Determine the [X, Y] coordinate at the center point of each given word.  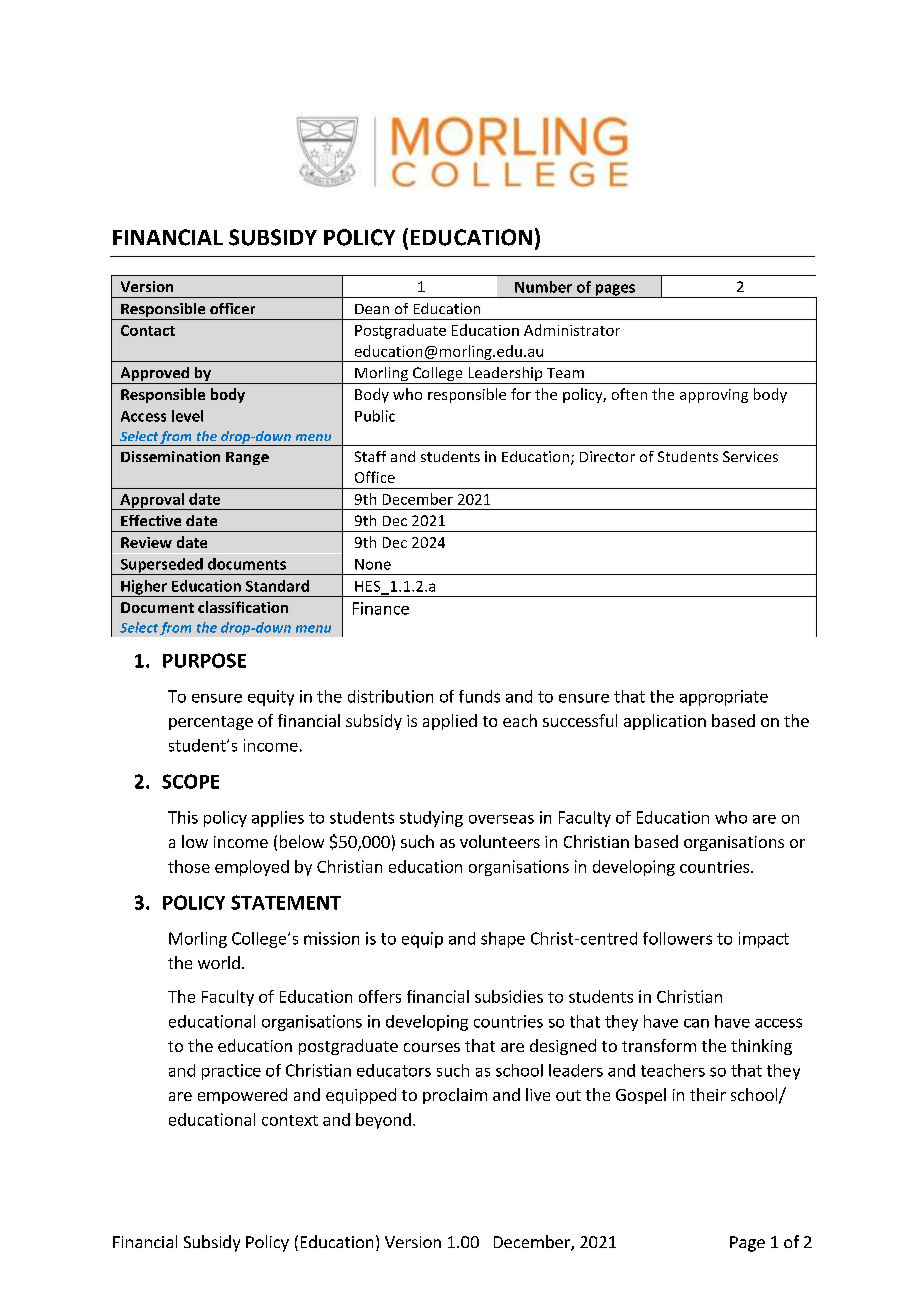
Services [750, 456]
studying [431, 819]
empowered [242, 1096]
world [219, 962]
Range [247, 458]
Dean [372, 309]
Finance [381, 608]
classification [243, 607]
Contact [148, 330]
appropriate [724, 698]
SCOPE [190, 781]
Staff [370, 456]
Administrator [572, 330]
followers [677, 938]
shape [503, 940]
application [665, 722]
